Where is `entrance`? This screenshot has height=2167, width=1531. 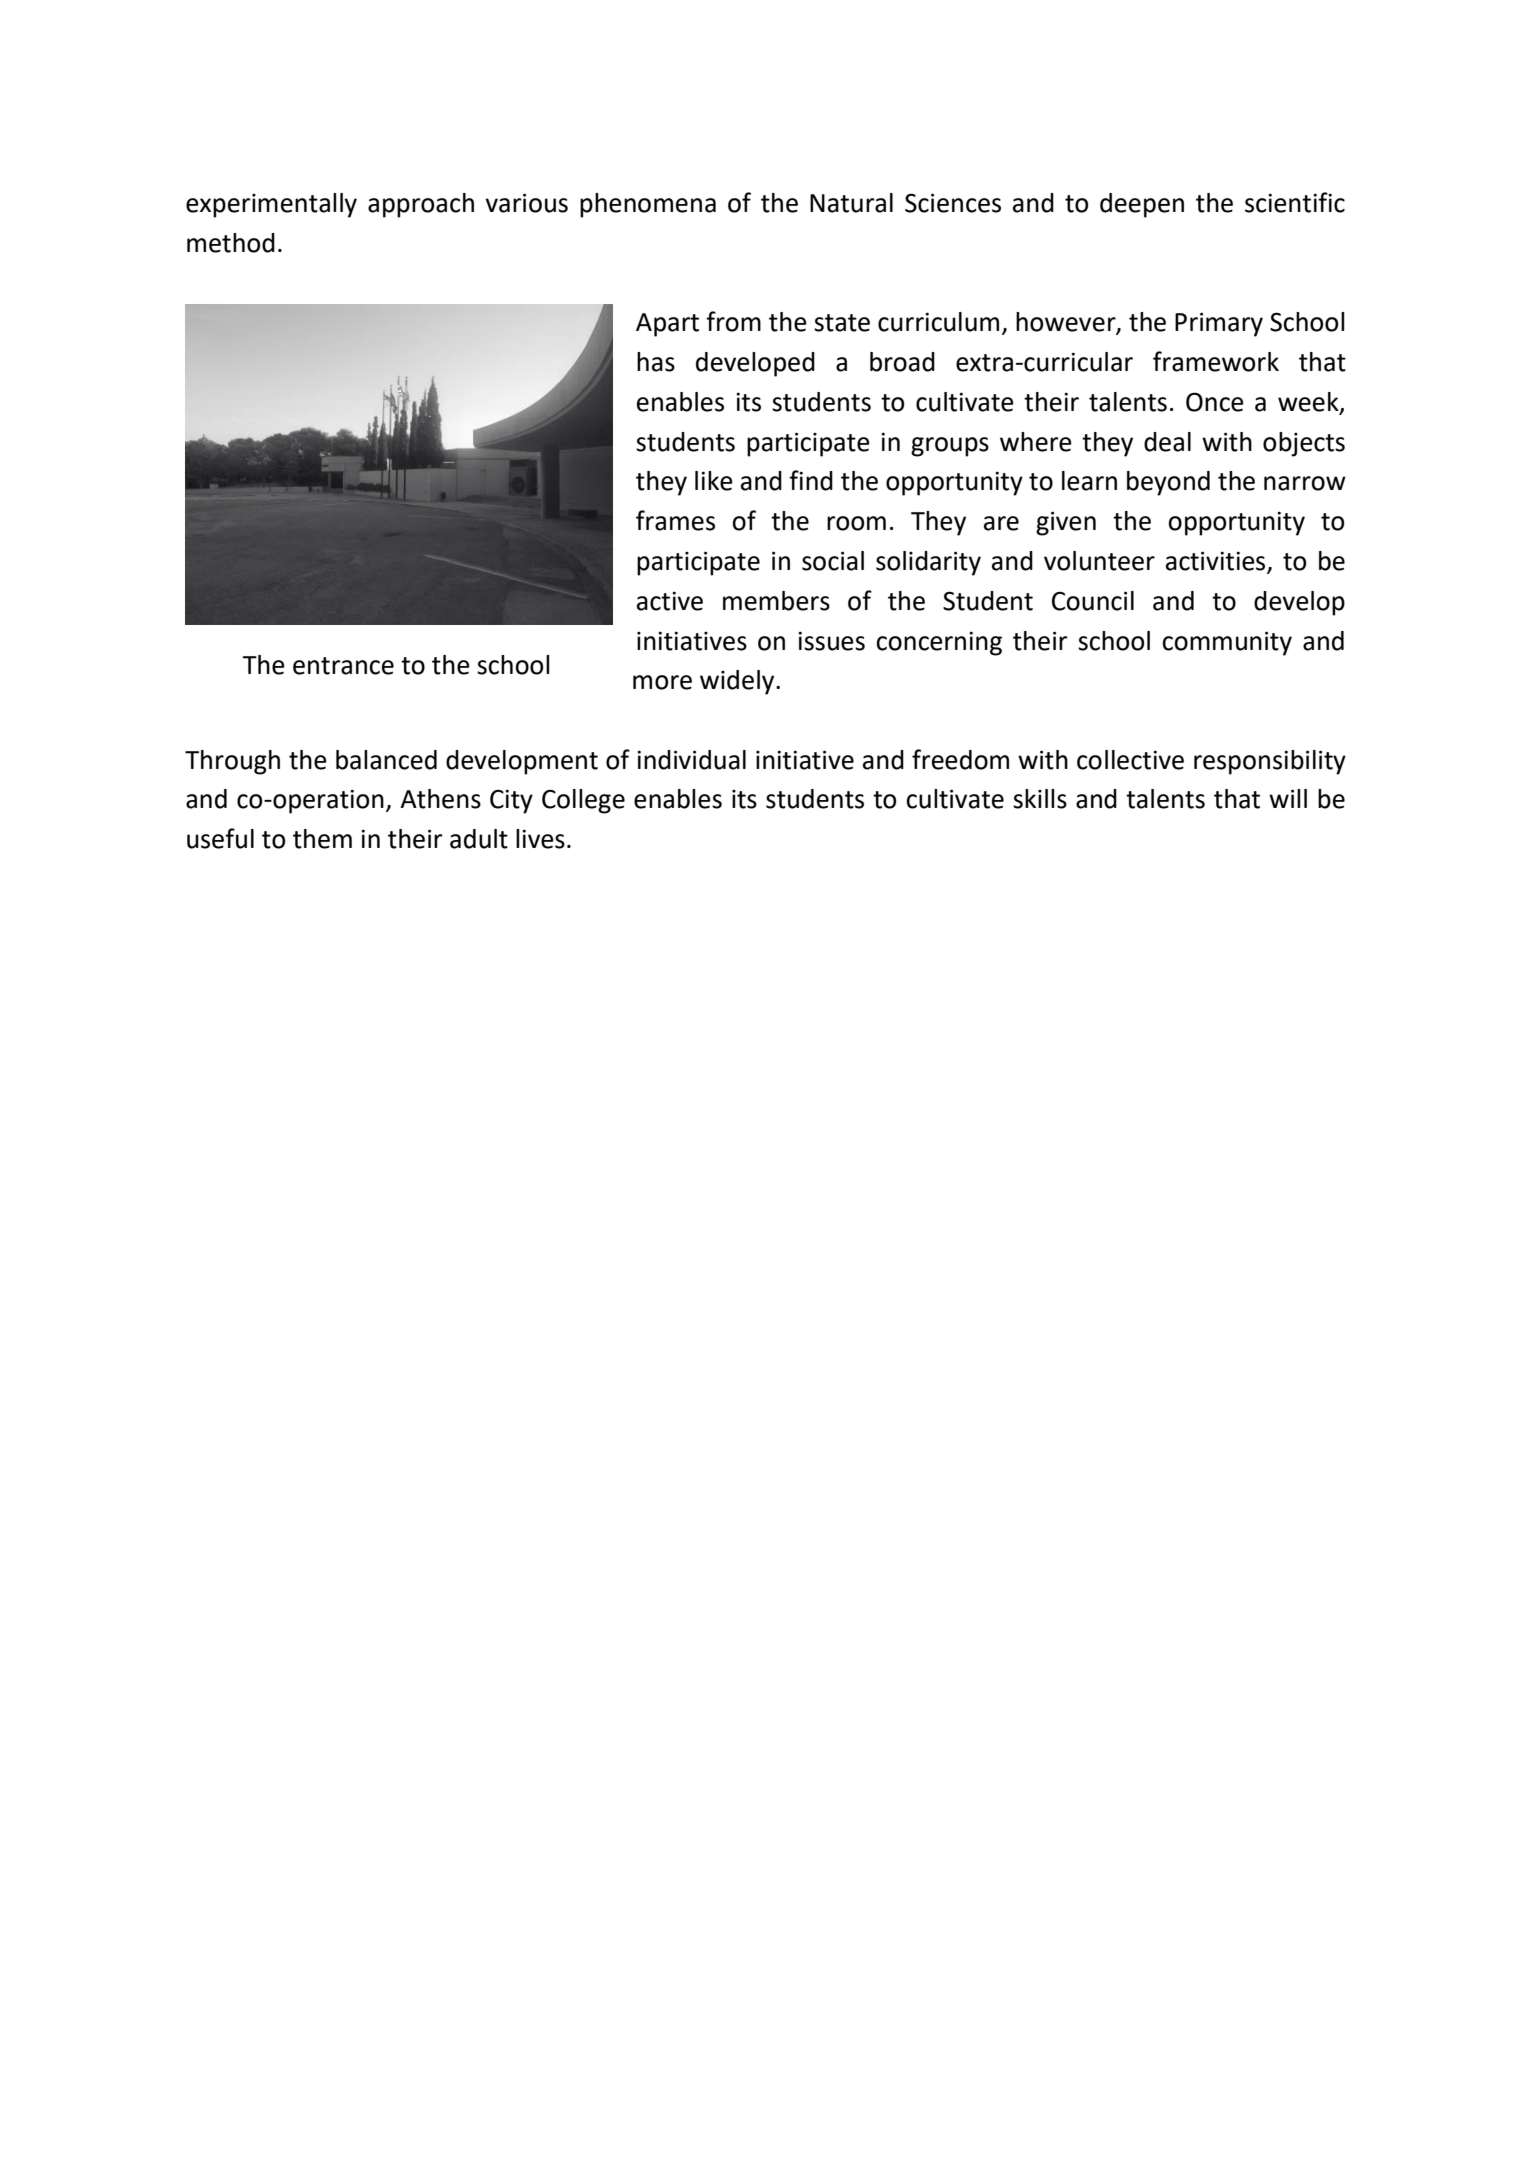 entrance is located at coordinates (343, 666).
